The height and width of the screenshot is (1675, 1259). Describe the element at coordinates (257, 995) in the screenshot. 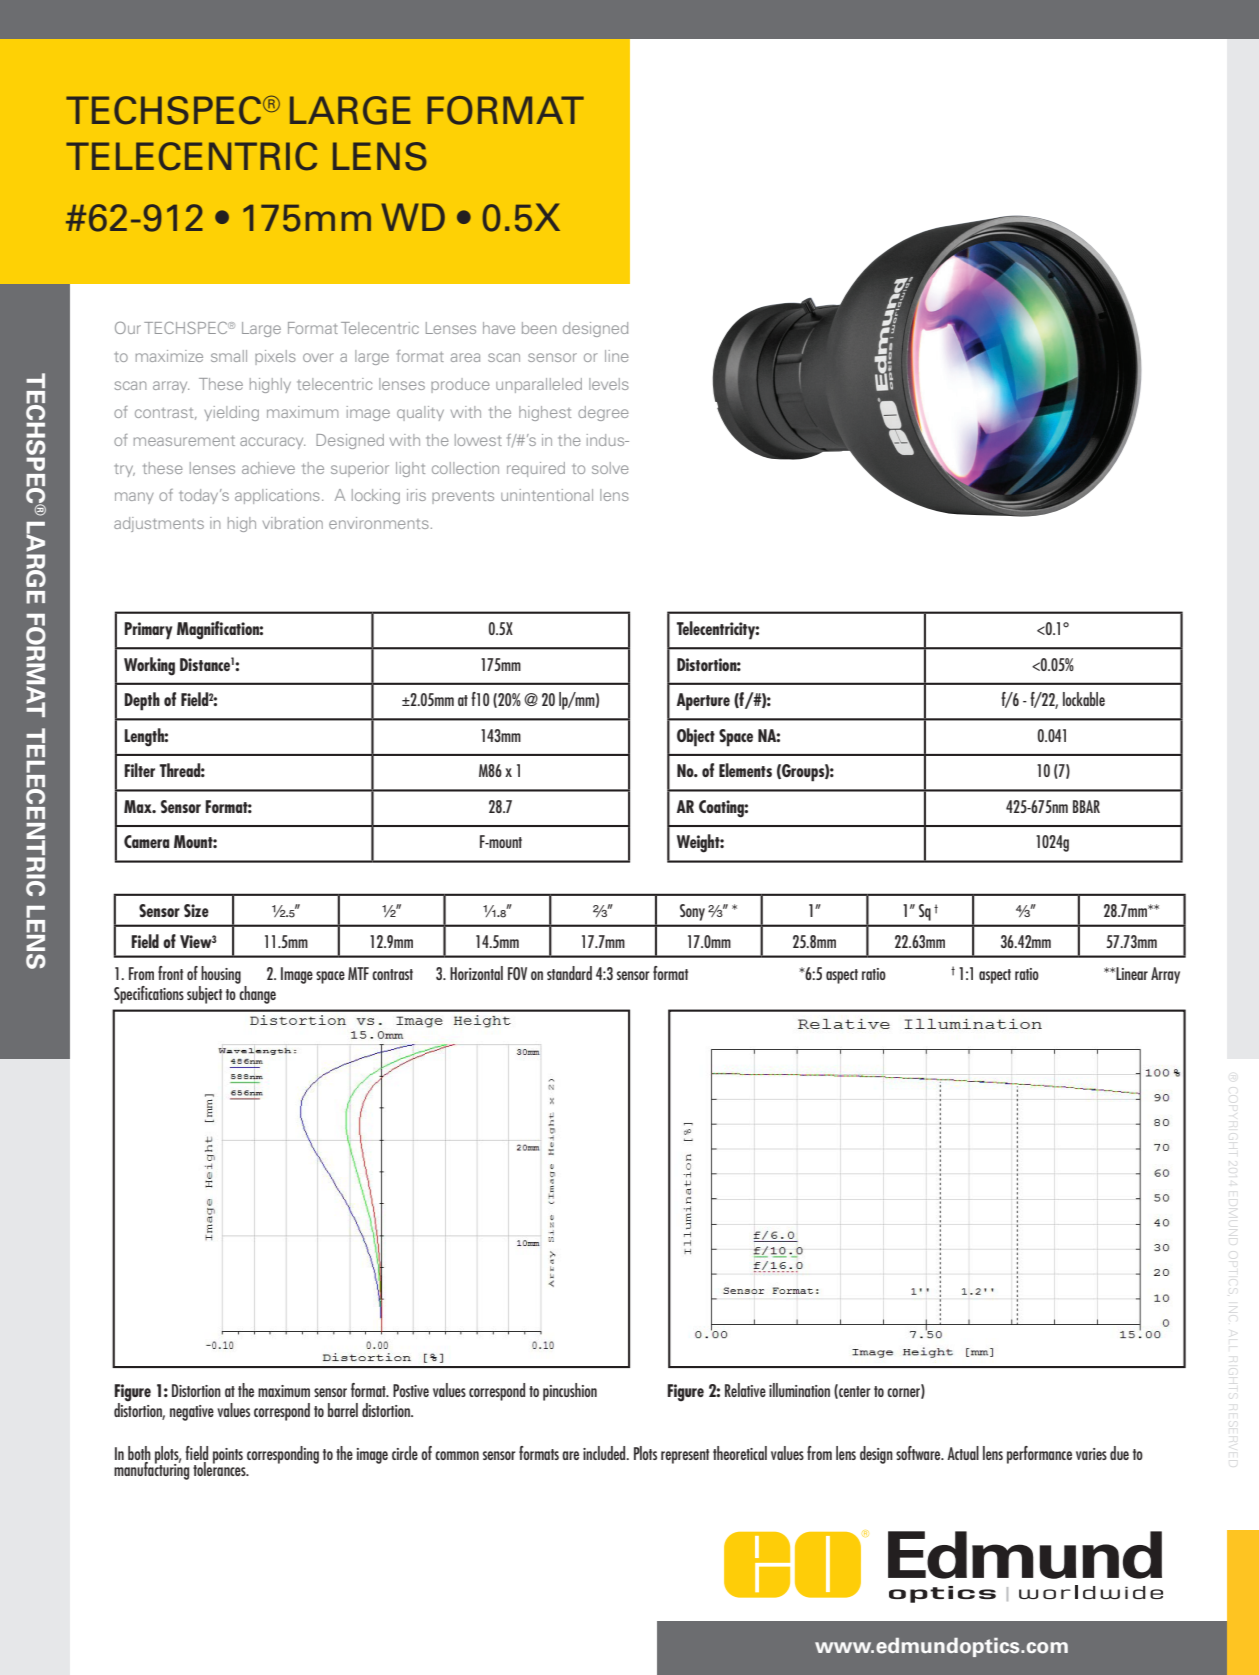

I see `change` at that location.
